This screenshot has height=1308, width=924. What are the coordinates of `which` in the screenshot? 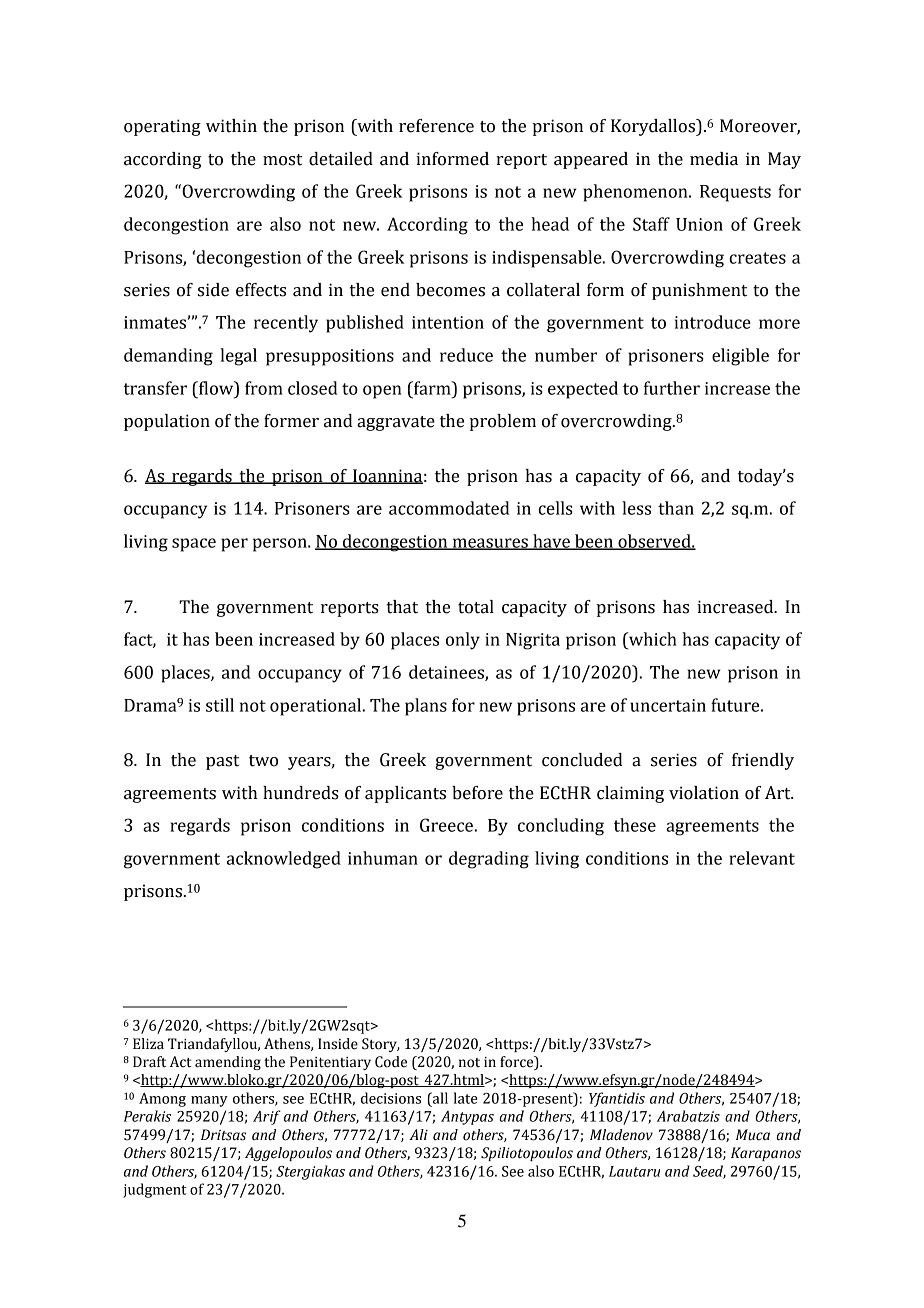 It's located at (652, 639).
